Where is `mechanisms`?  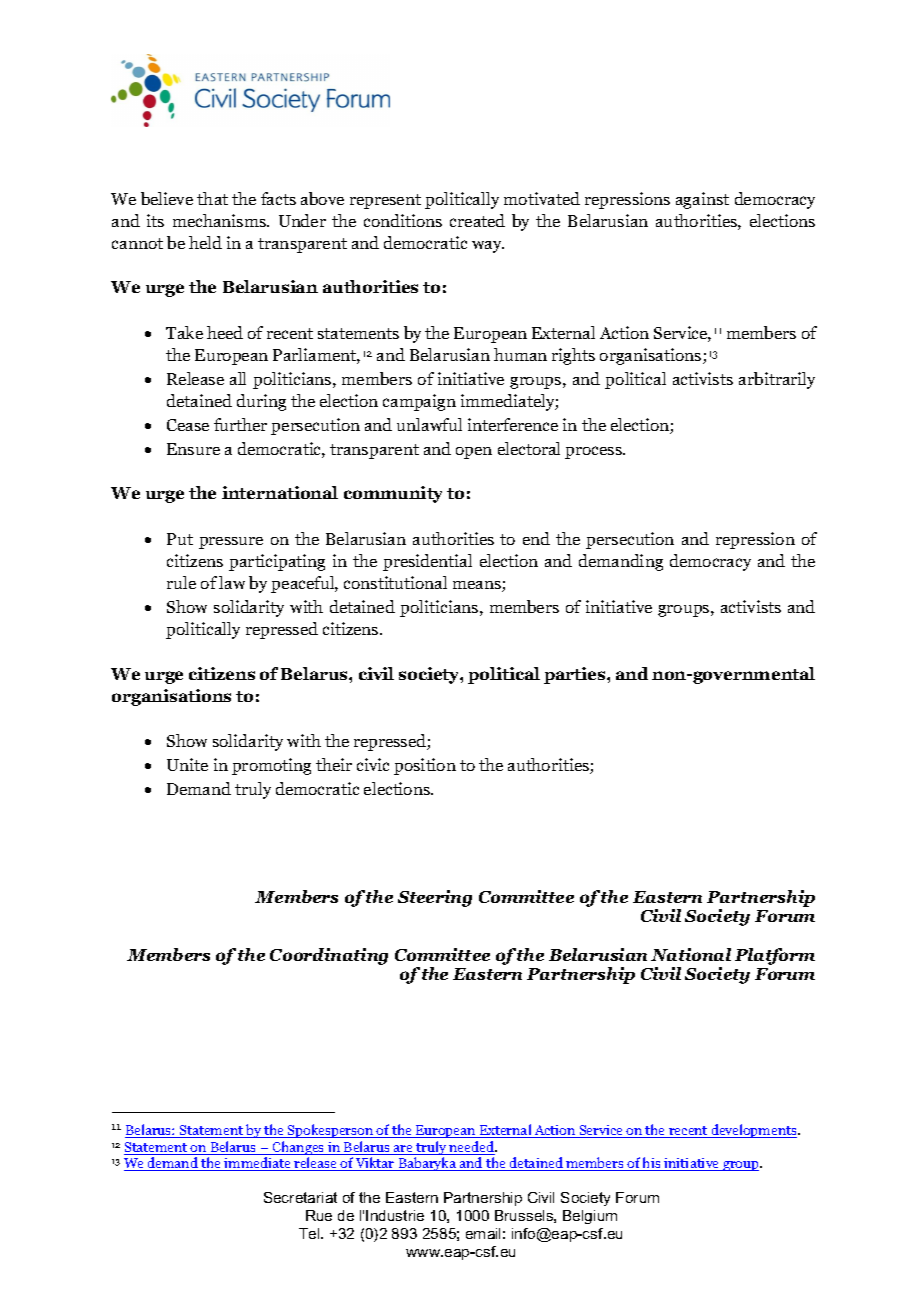
mechanisms is located at coordinates (221, 220).
